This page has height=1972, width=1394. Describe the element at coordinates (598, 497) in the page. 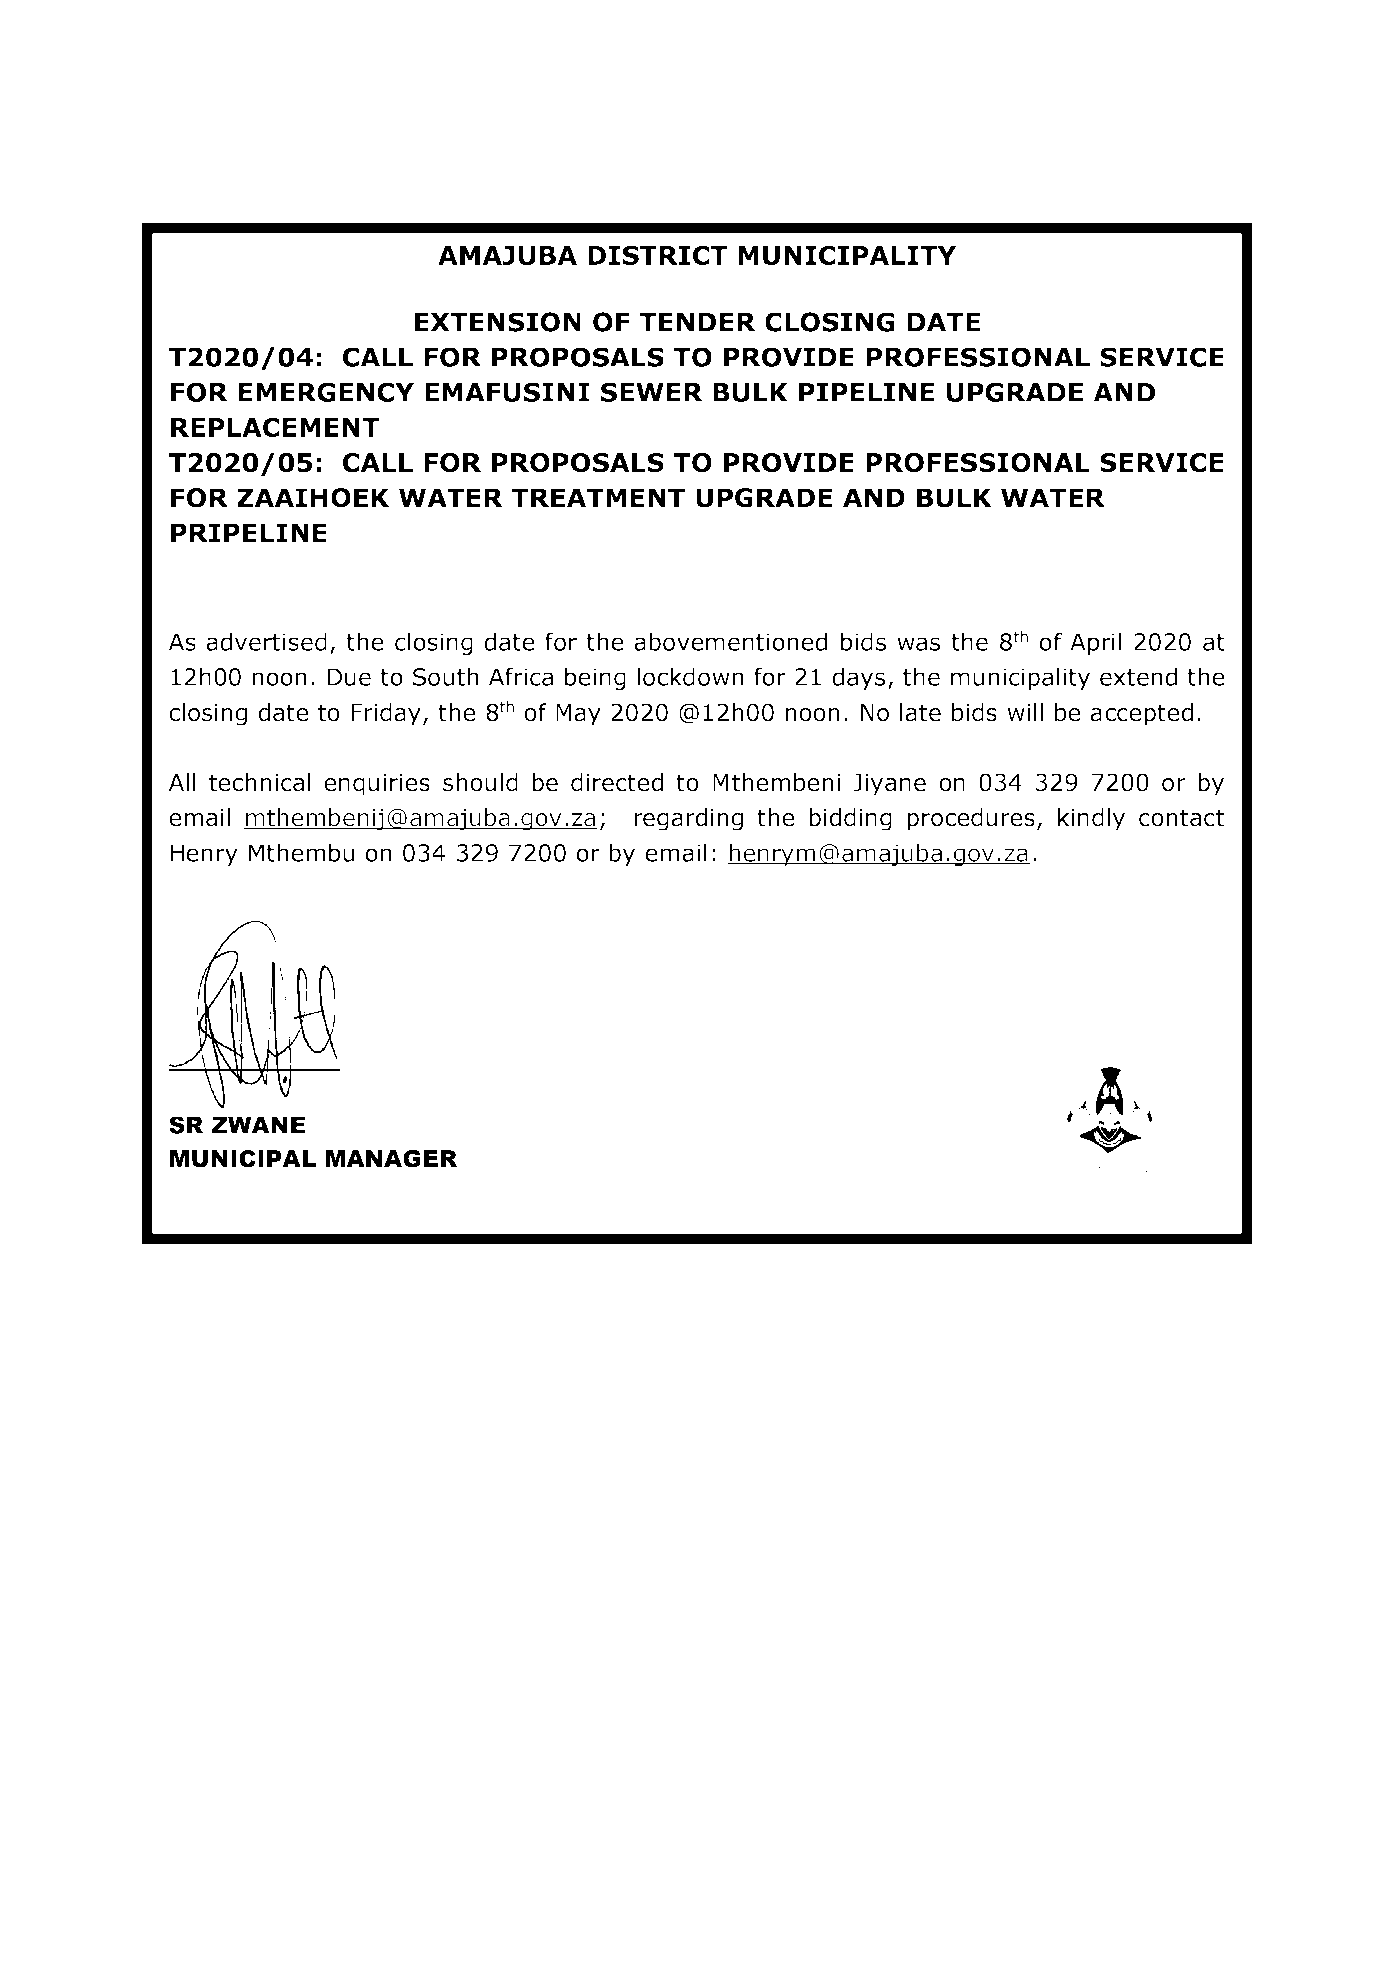

I see `TREATMENT` at that location.
